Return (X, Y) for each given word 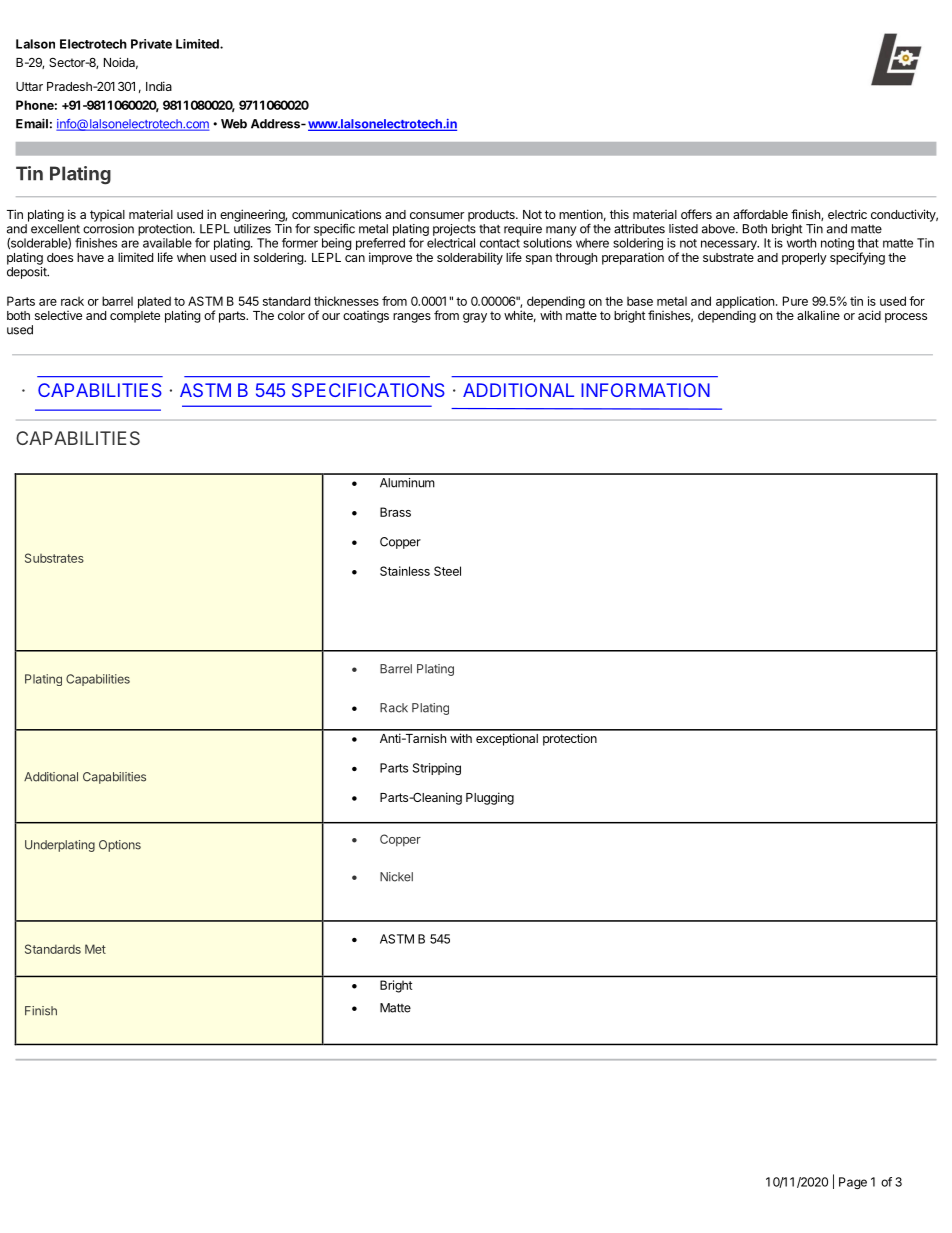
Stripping (437, 769)
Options (120, 846)
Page (853, 1183)
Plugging (490, 798)
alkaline (818, 315)
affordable (760, 214)
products (492, 216)
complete (135, 317)
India (159, 86)
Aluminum (407, 483)
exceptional (507, 739)
